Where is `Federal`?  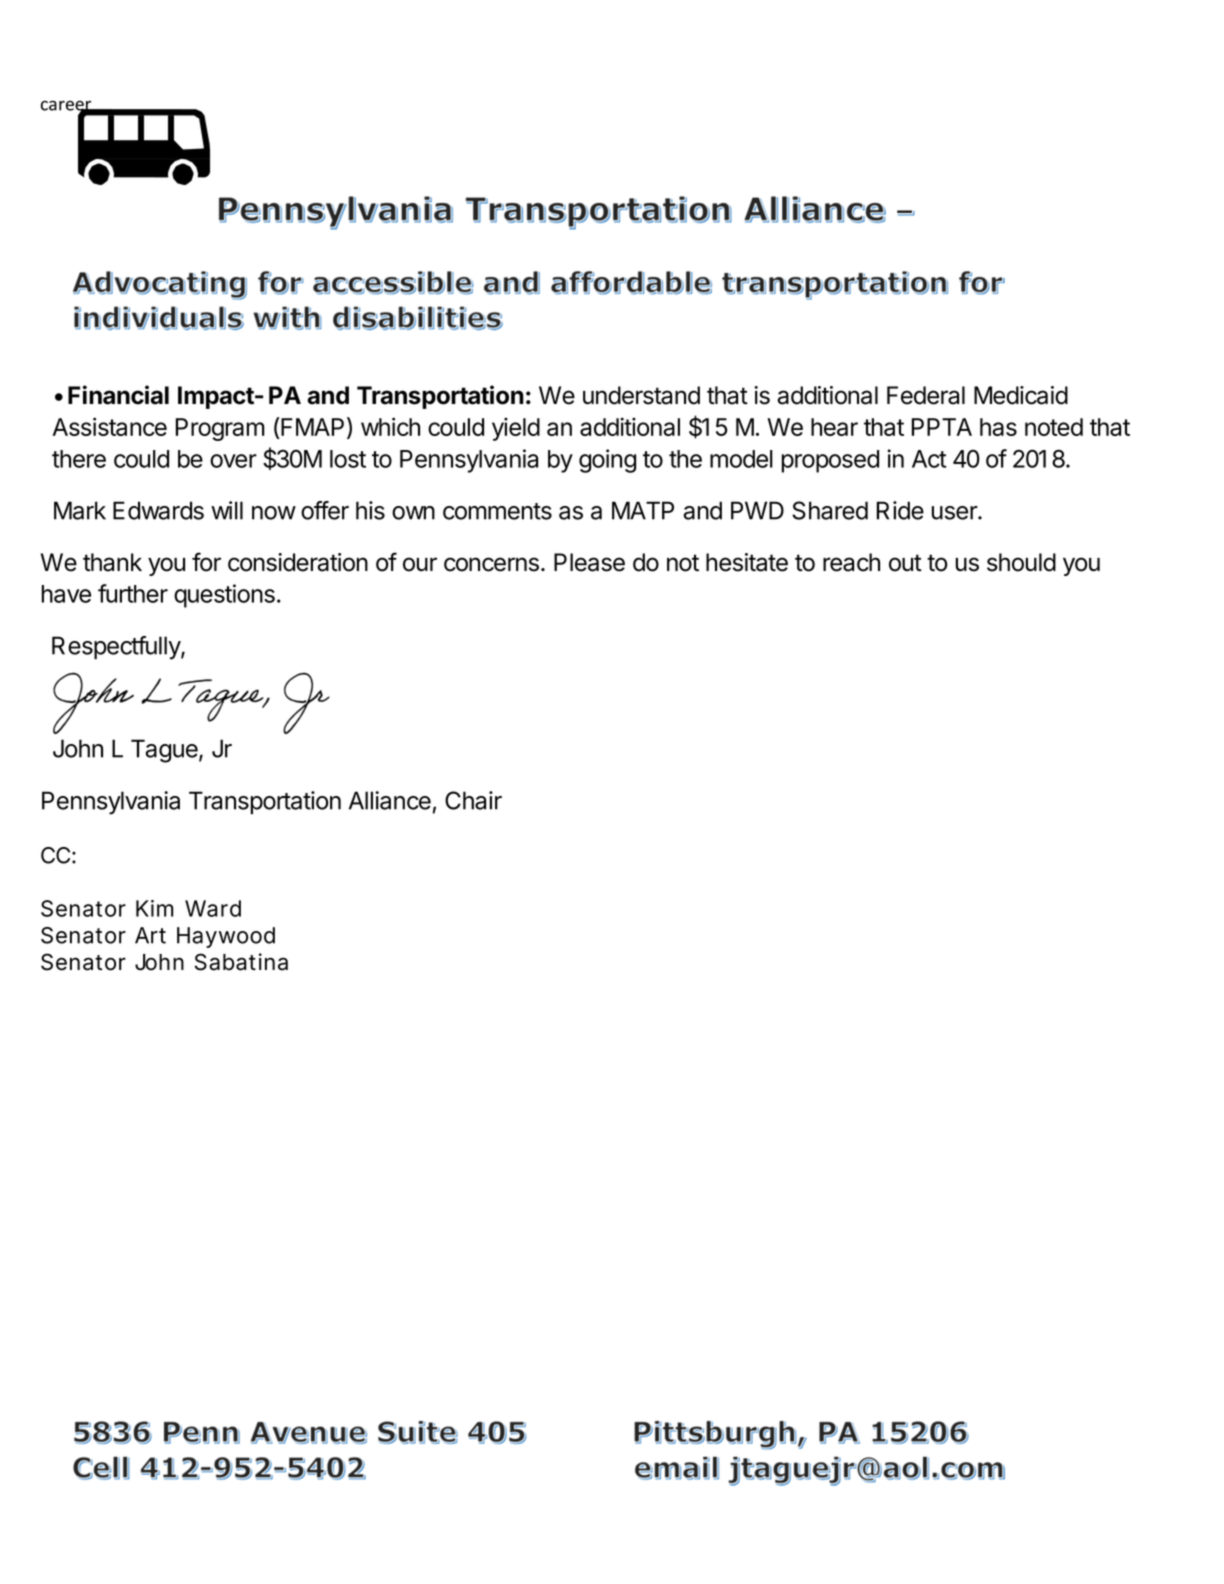 Federal is located at coordinates (926, 395).
